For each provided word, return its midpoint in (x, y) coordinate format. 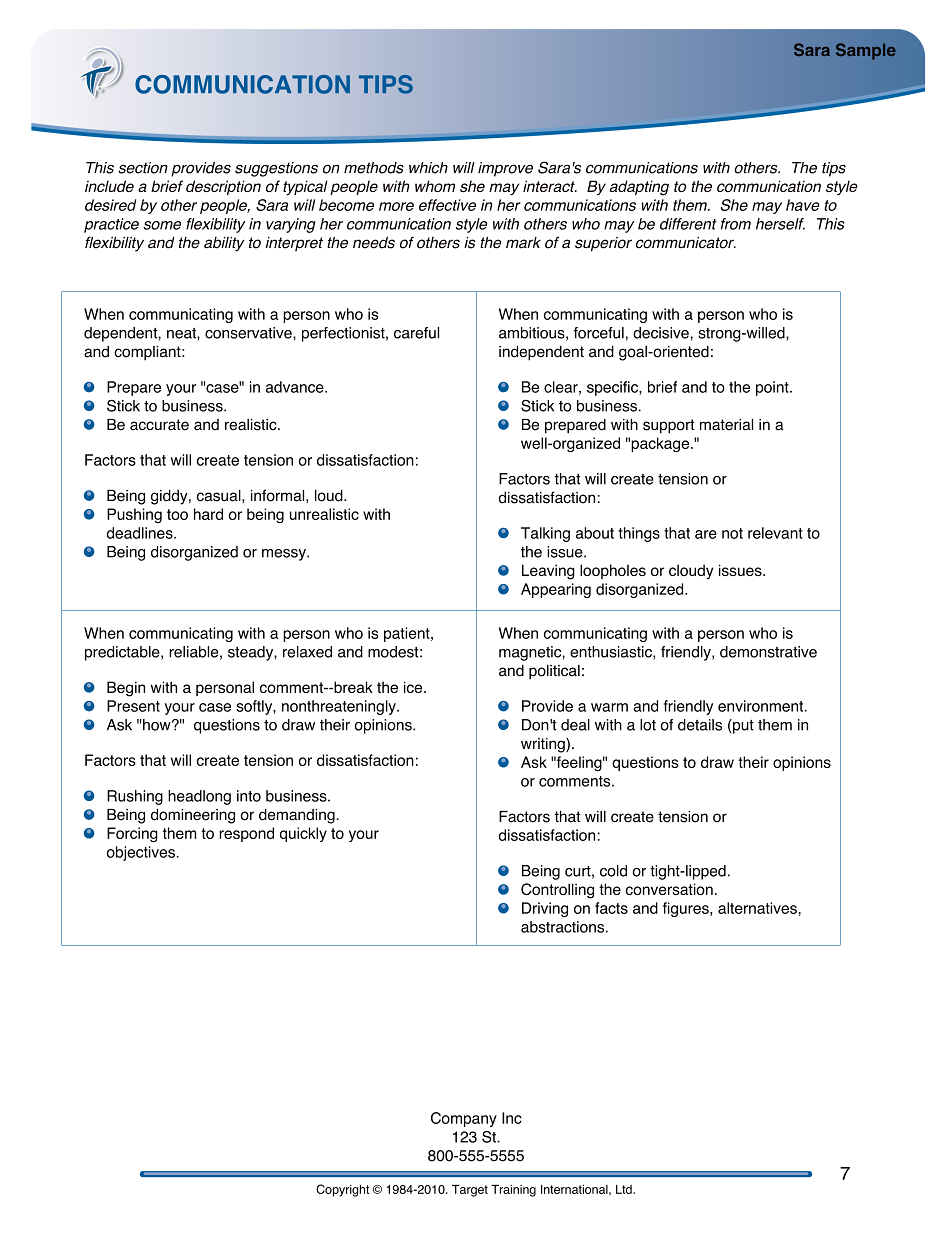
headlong (199, 797)
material (726, 425)
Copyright (342, 1190)
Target (470, 1191)
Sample (866, 51)
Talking (545, 534)
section (143, 168)
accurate (159, 425)
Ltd (625, 1189)
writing (544, 745)
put (742, 726)
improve (505, 169)
